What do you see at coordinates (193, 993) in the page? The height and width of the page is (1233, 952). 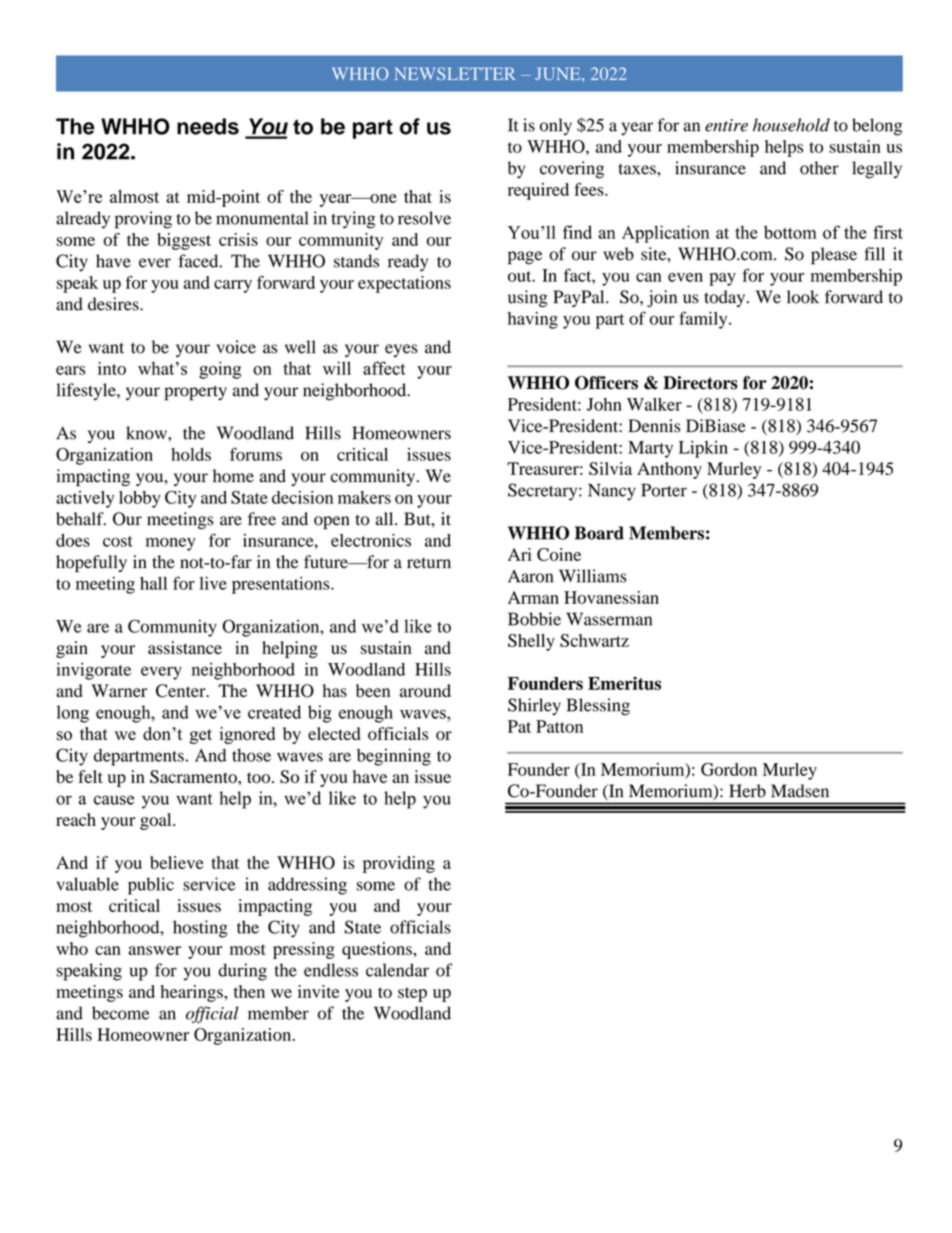 I see `hearings` at bounding box center [193, 993].
